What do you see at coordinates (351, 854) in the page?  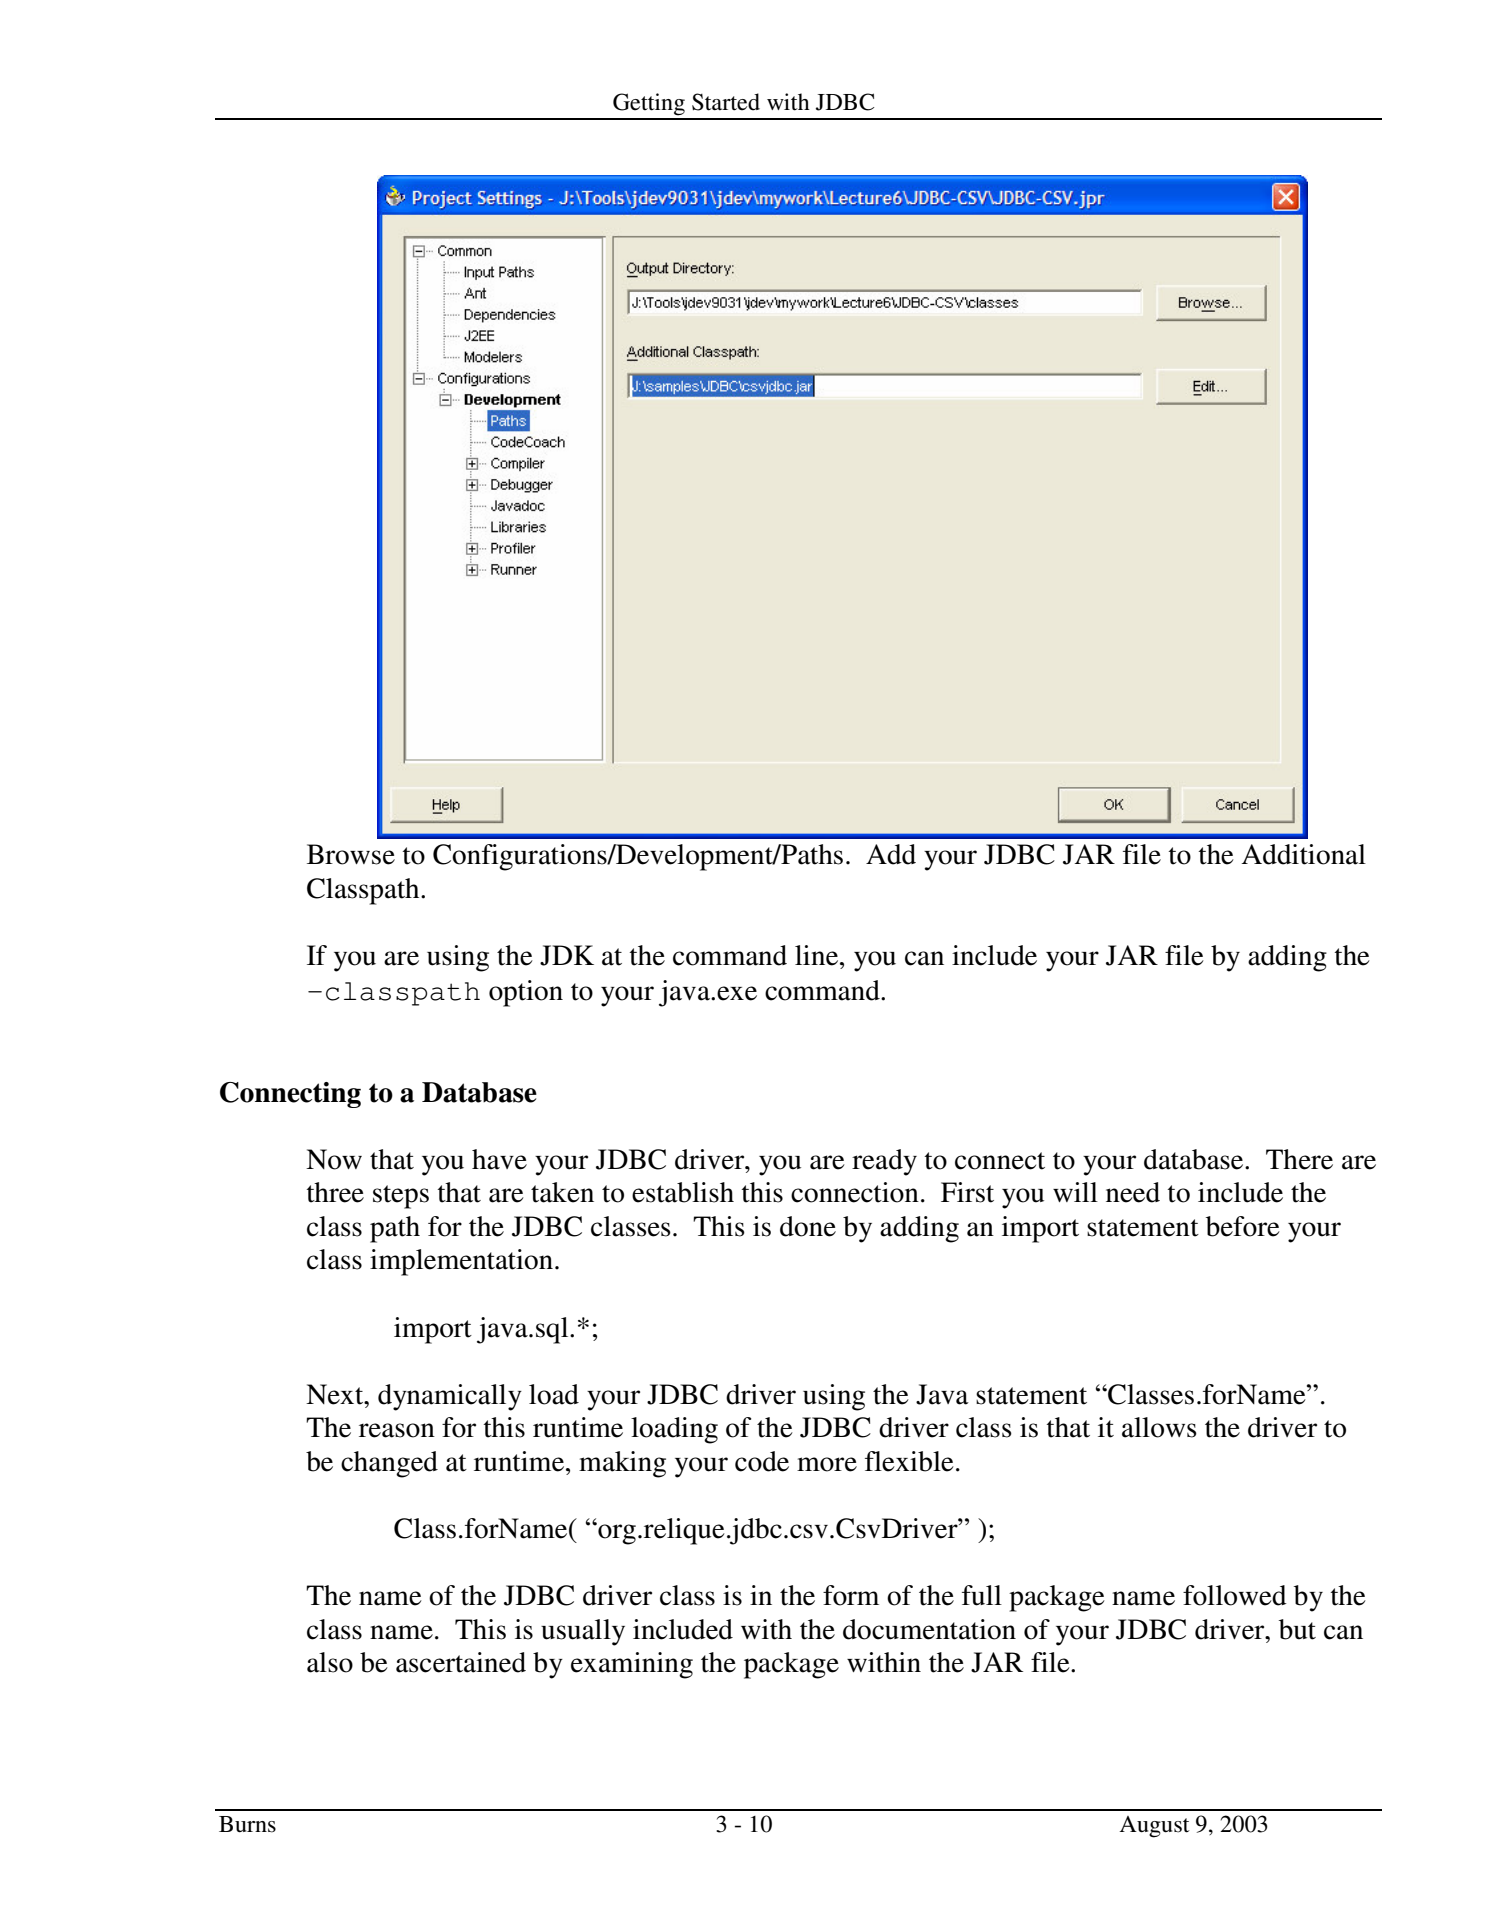 I see `Browse` at bounding box center [351, 854].
